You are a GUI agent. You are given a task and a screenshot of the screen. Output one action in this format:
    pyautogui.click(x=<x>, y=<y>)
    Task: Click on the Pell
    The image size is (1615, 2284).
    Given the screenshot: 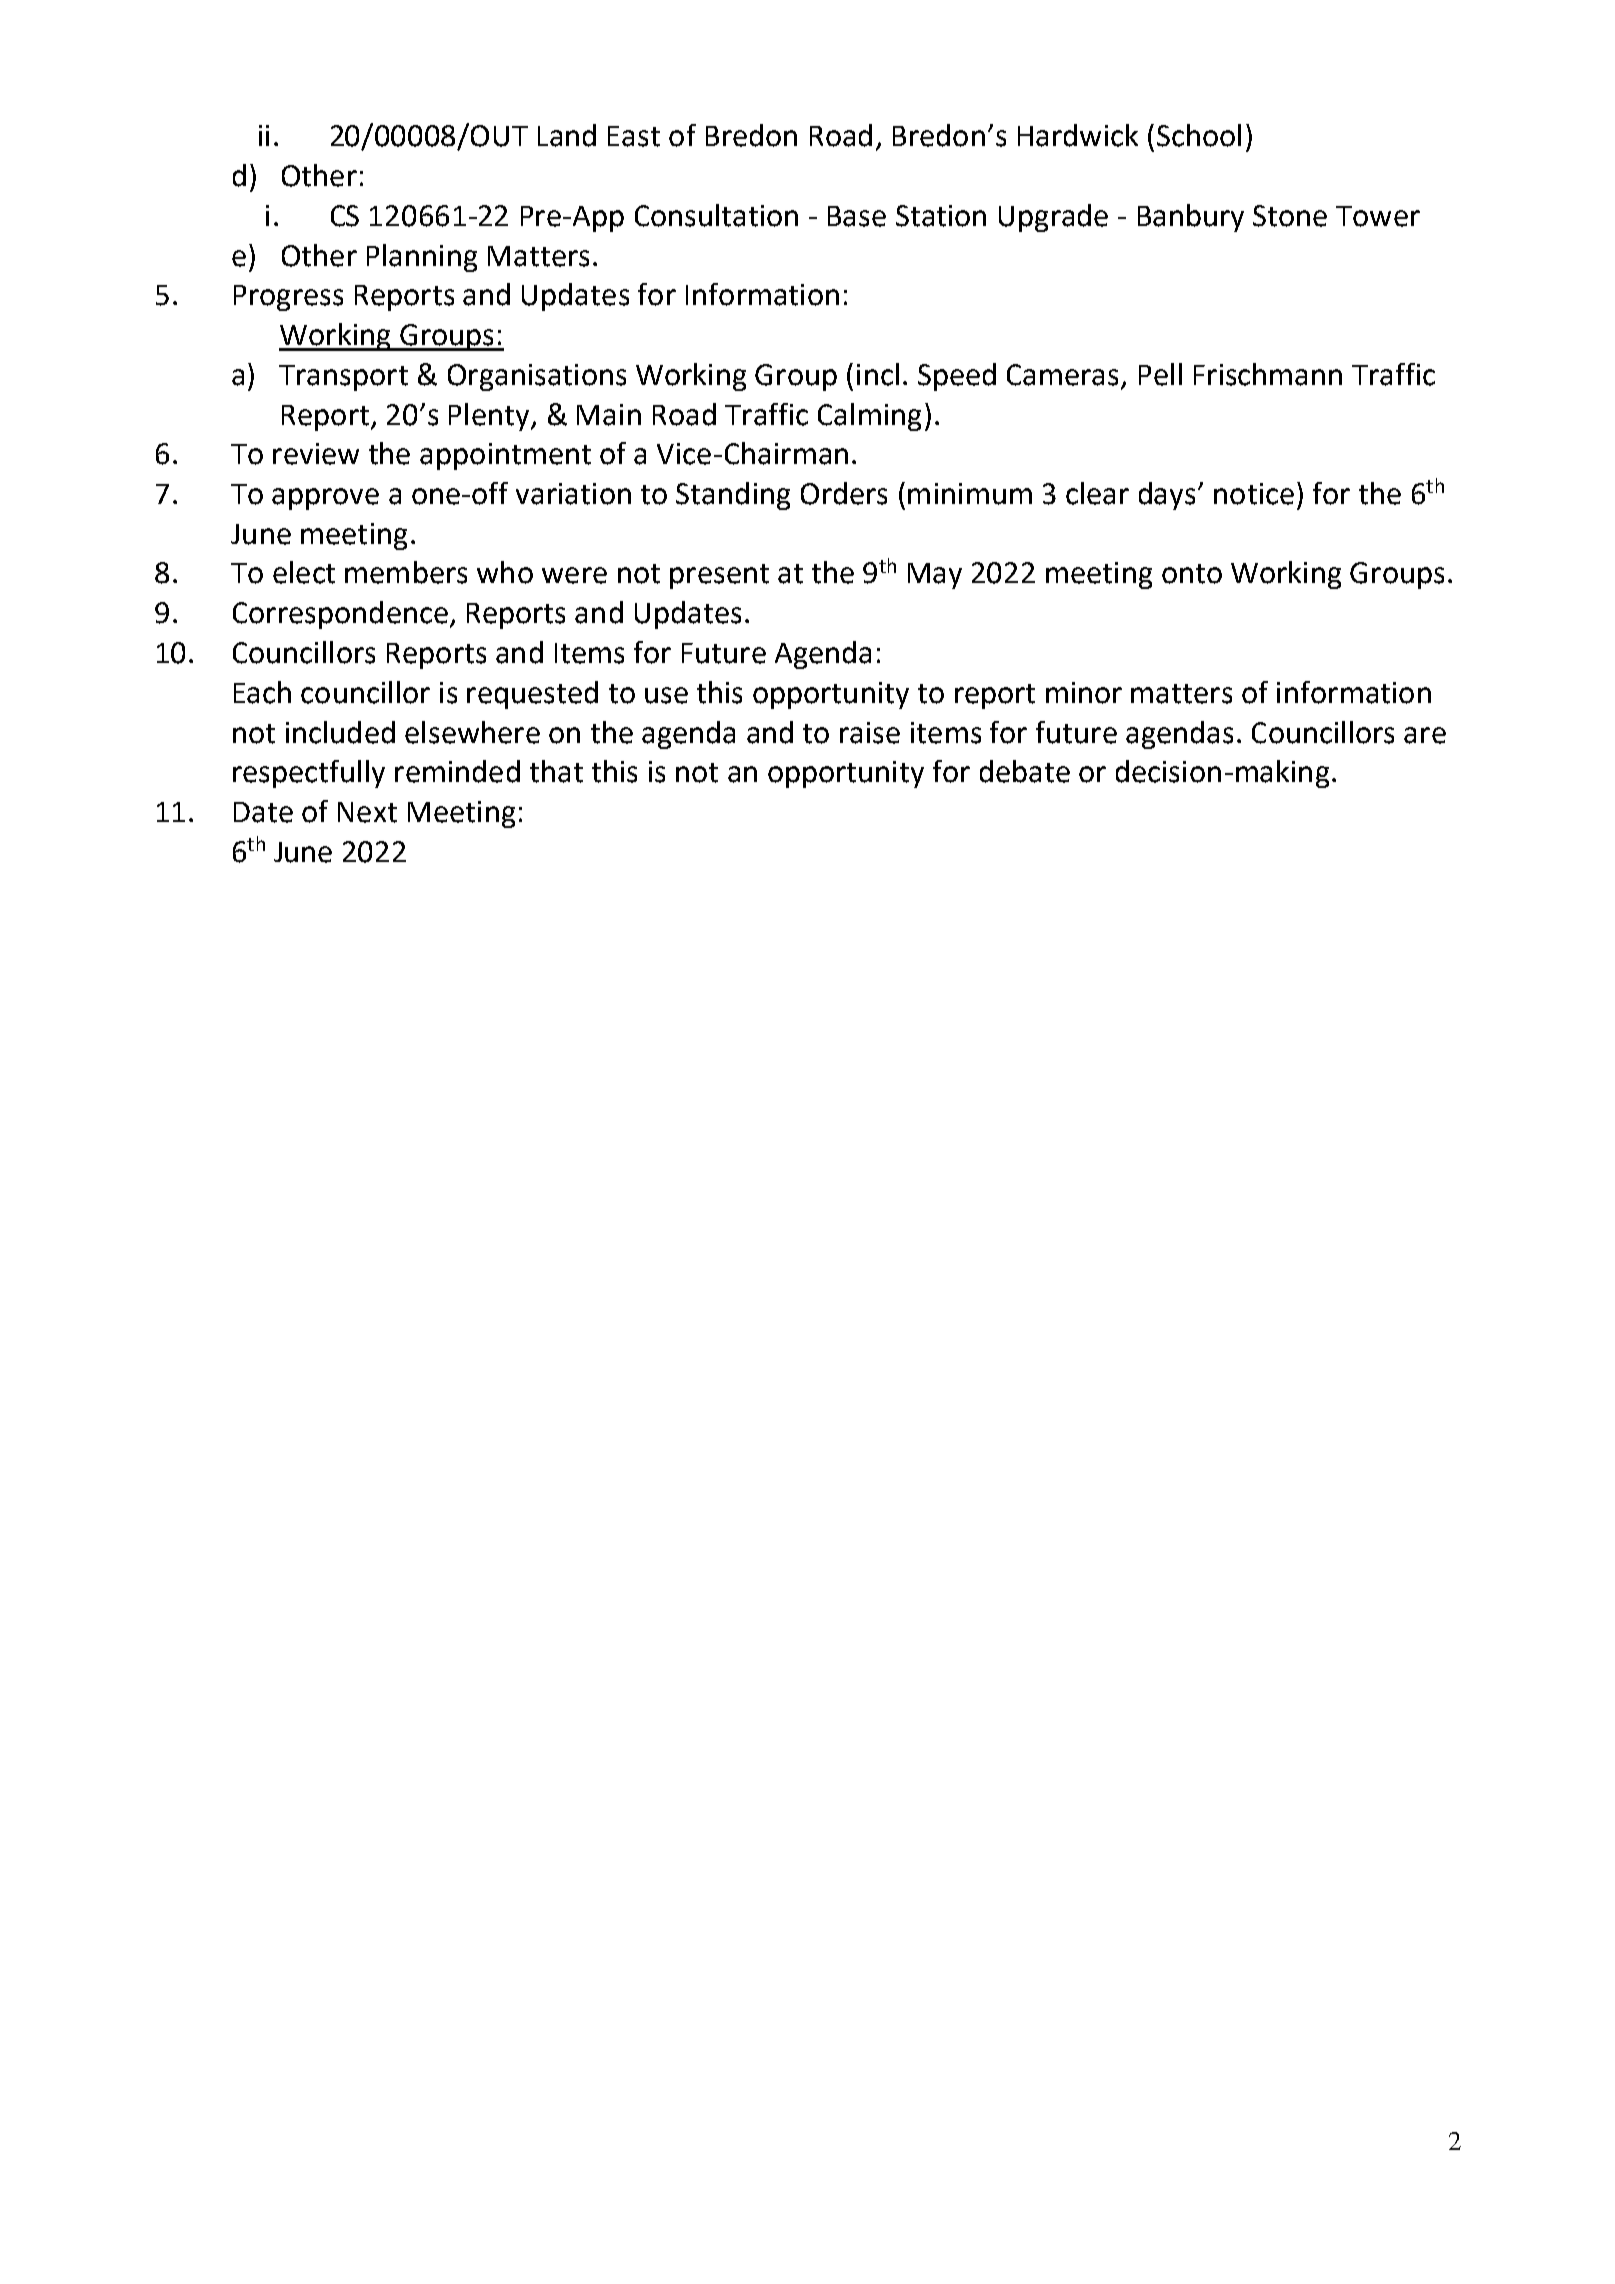 What is the action you would take?
    pyautogui.click(x=1160, y=374)
